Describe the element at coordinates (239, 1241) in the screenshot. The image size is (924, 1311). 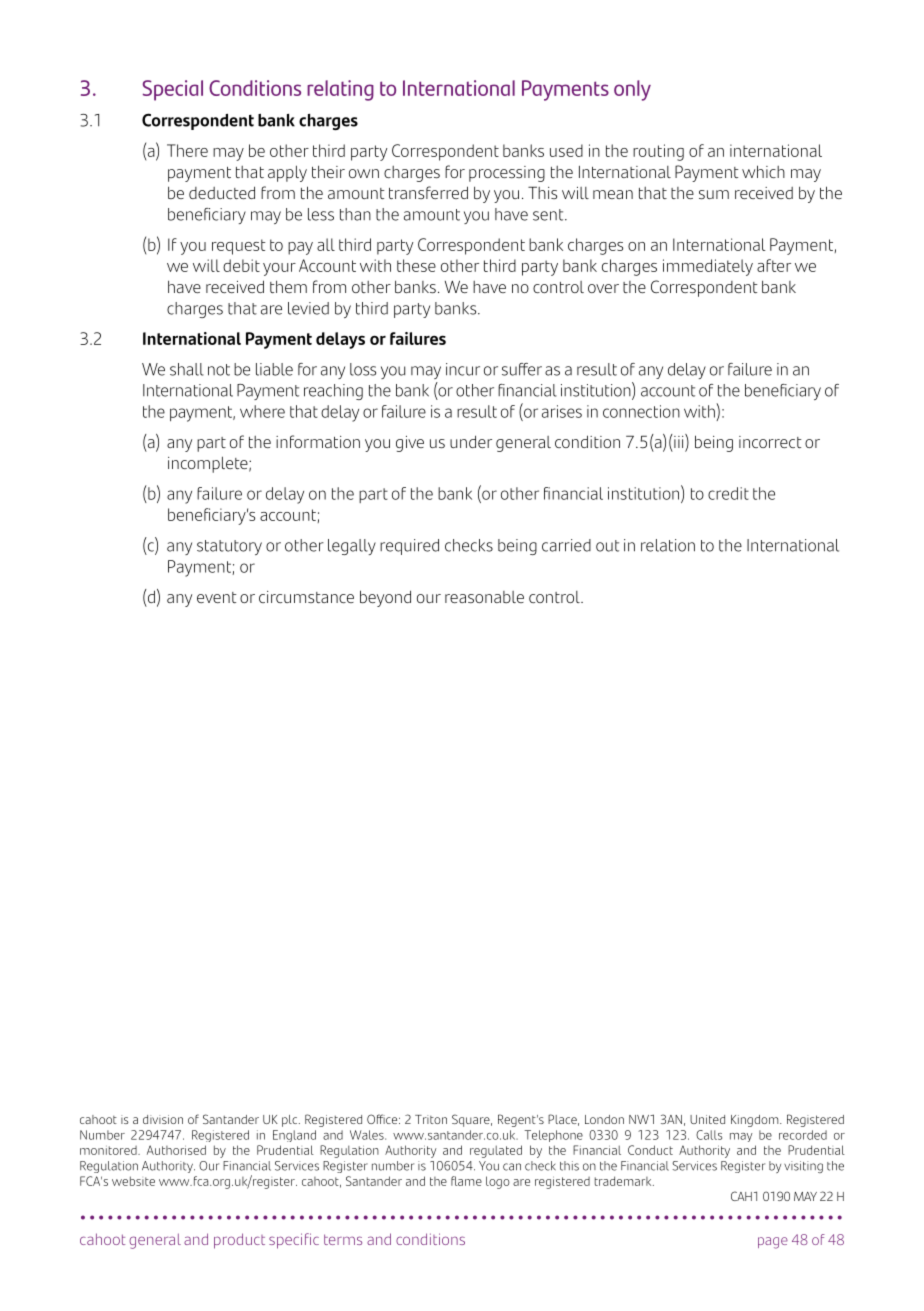
I see `product` at that location.
